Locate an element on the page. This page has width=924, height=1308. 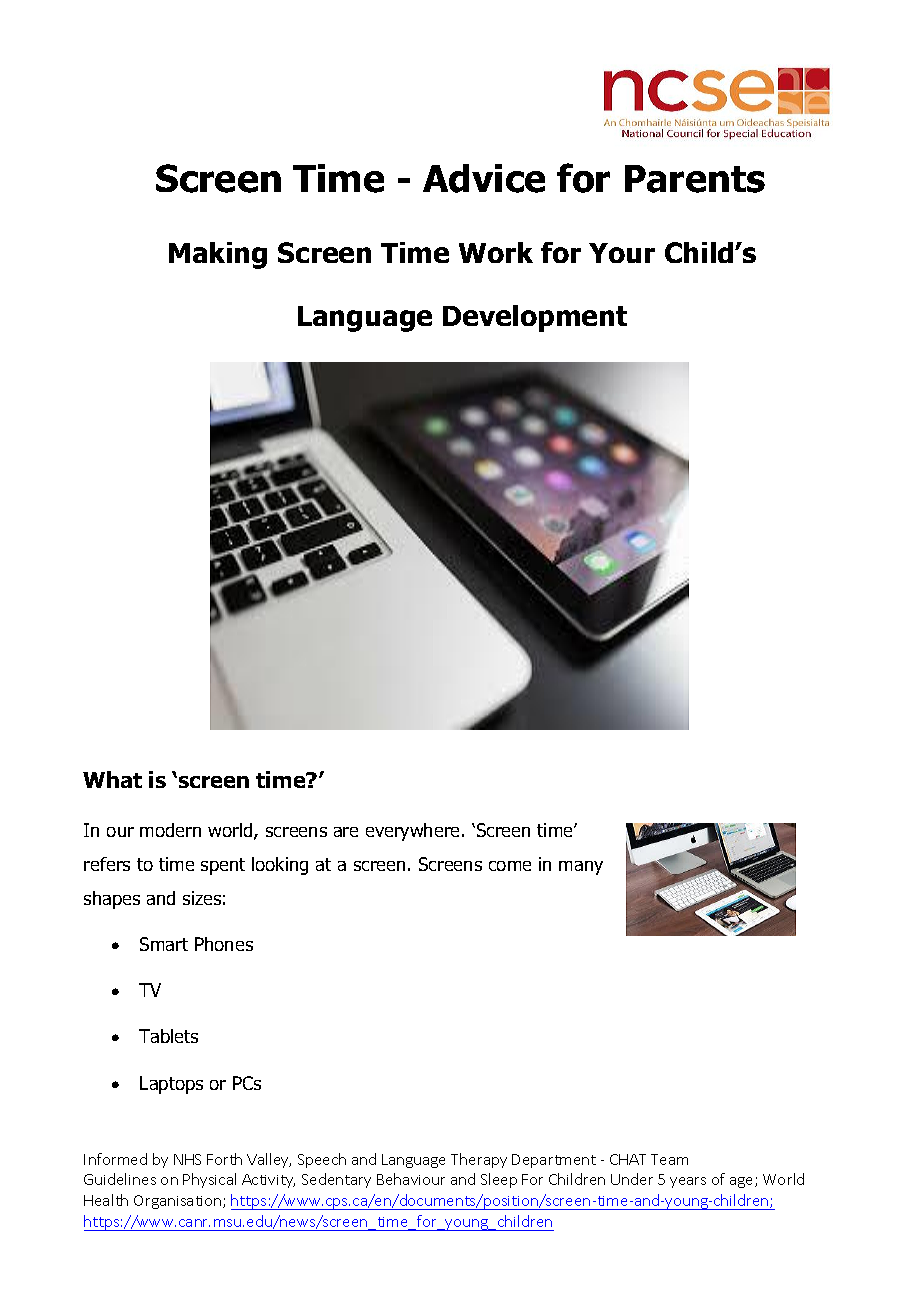
many is located at coordinates (581, 868).
